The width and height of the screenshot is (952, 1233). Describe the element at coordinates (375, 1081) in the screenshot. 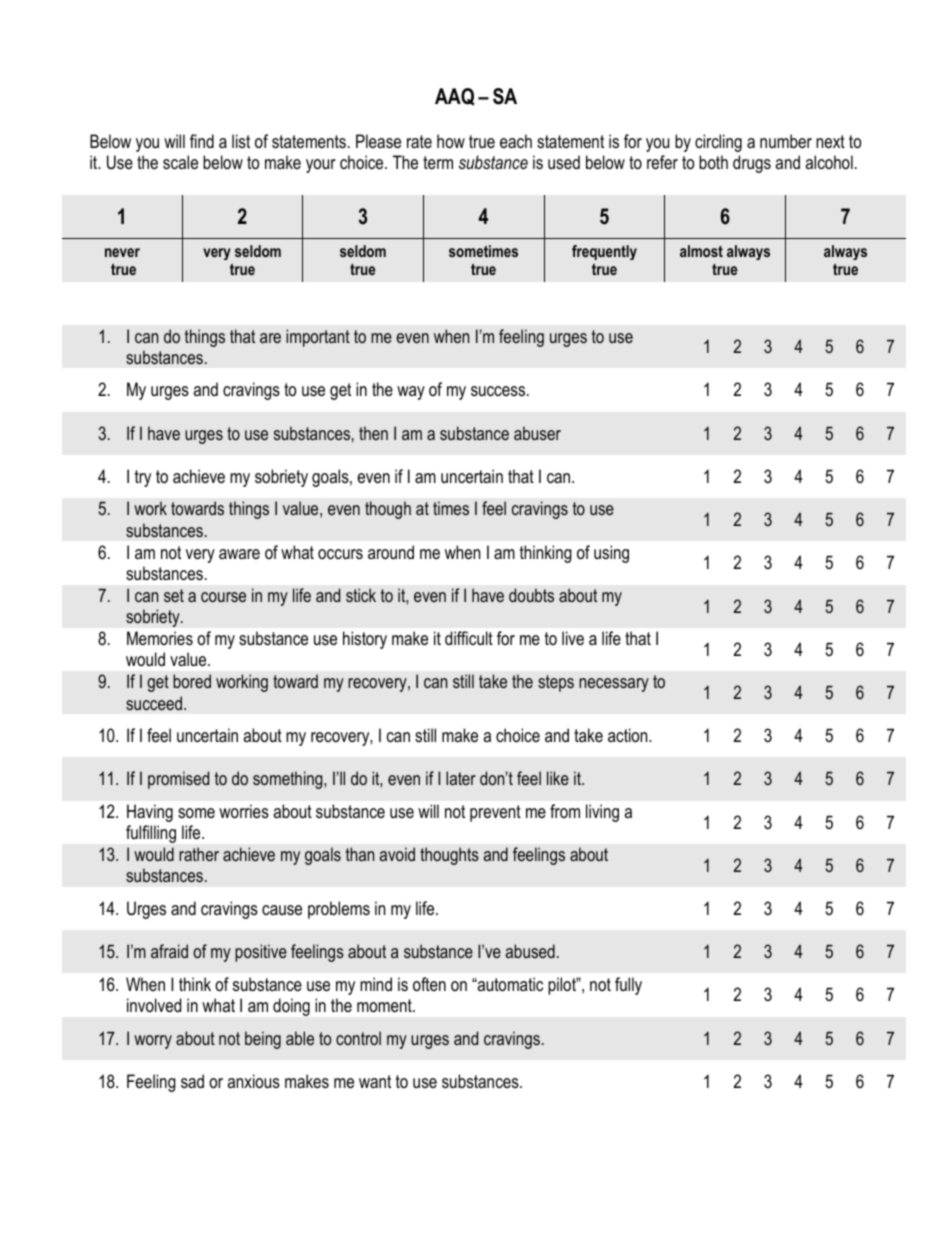

I see `want` at that location.
